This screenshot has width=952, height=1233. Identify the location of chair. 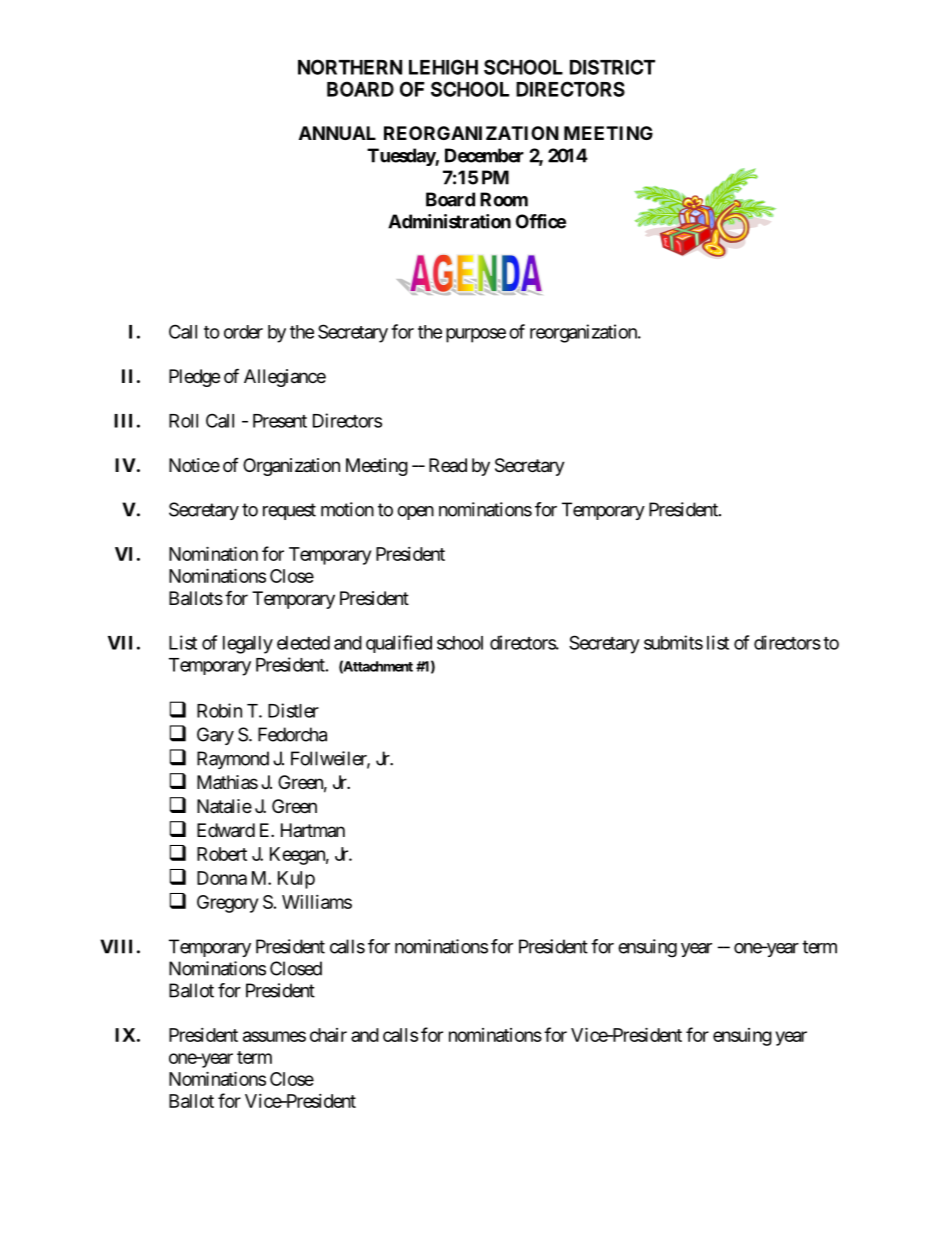
(328, 1035).
